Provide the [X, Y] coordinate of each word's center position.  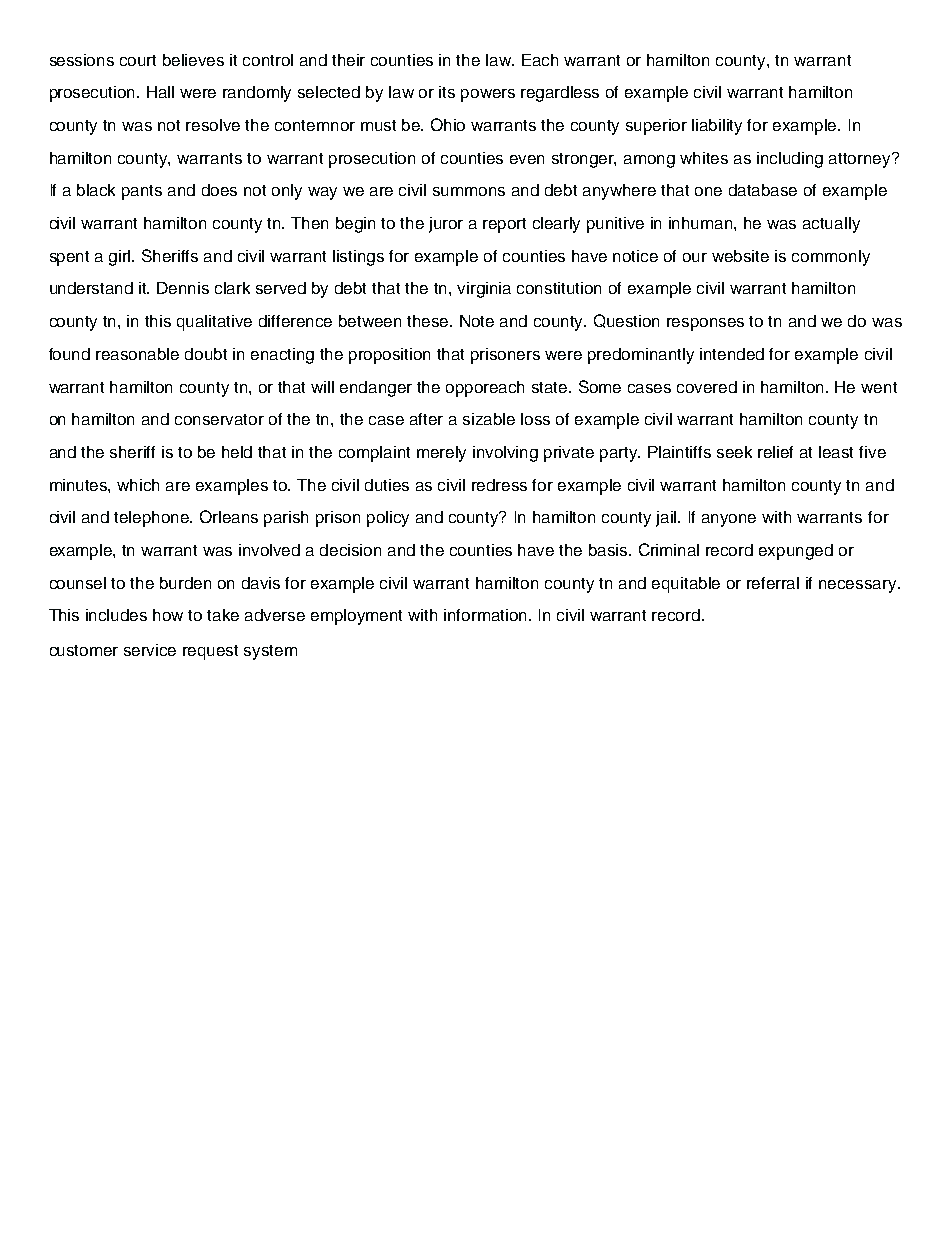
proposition [389, 356]
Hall [160, 92]
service [150, 650]
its [447, 92]
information [487, 615]
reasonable [137, 354]
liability [717, 127]
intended [732, 354]
